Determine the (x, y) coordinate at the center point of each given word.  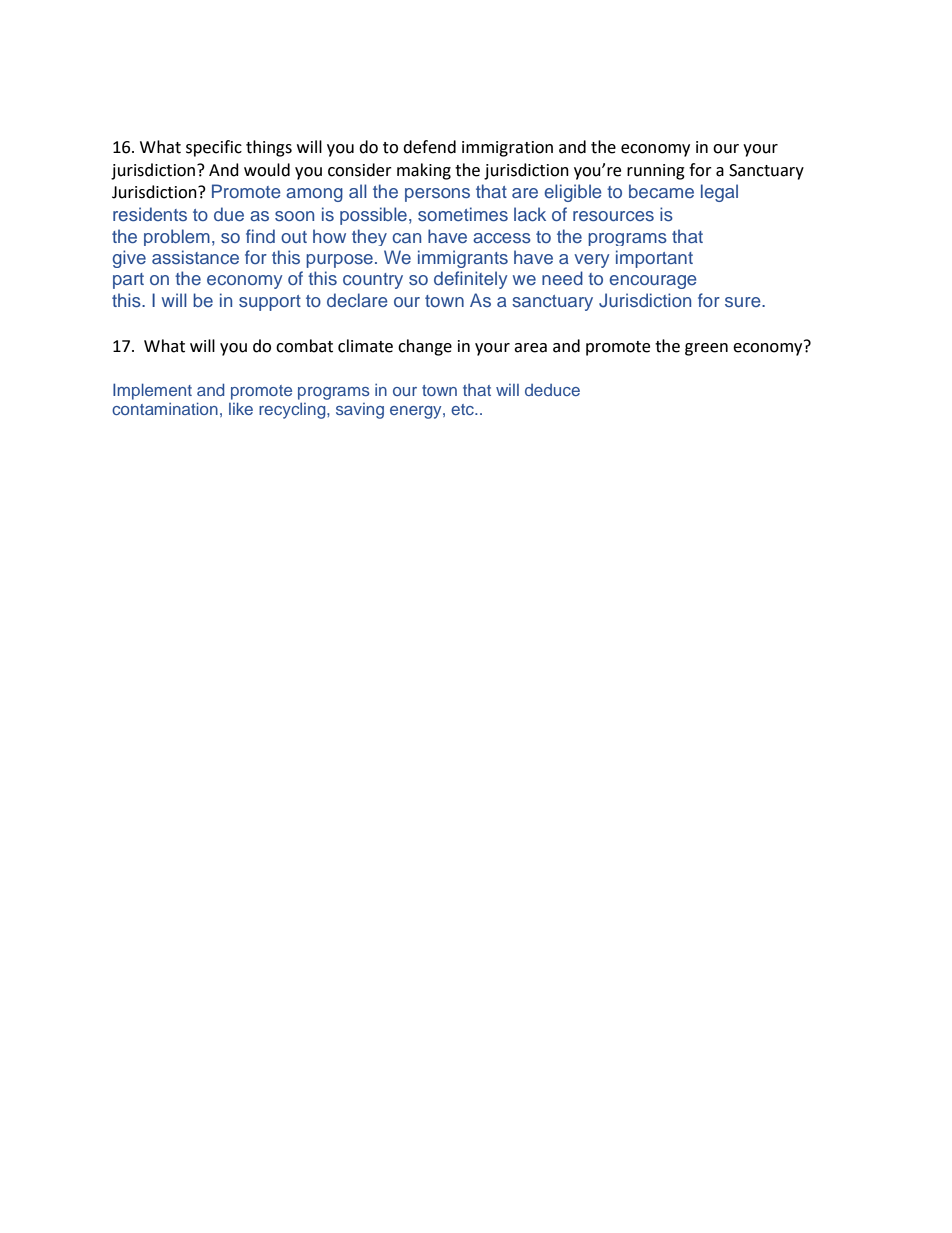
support (270, 303)
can (406, 238)
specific (214, 148)
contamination (165, 408)
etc (463, 409)
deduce (552, 390)
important (654, 259)
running (656, 172)
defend (429, 147)
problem (177, 237)
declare (357, 300)
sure (744, 302)
